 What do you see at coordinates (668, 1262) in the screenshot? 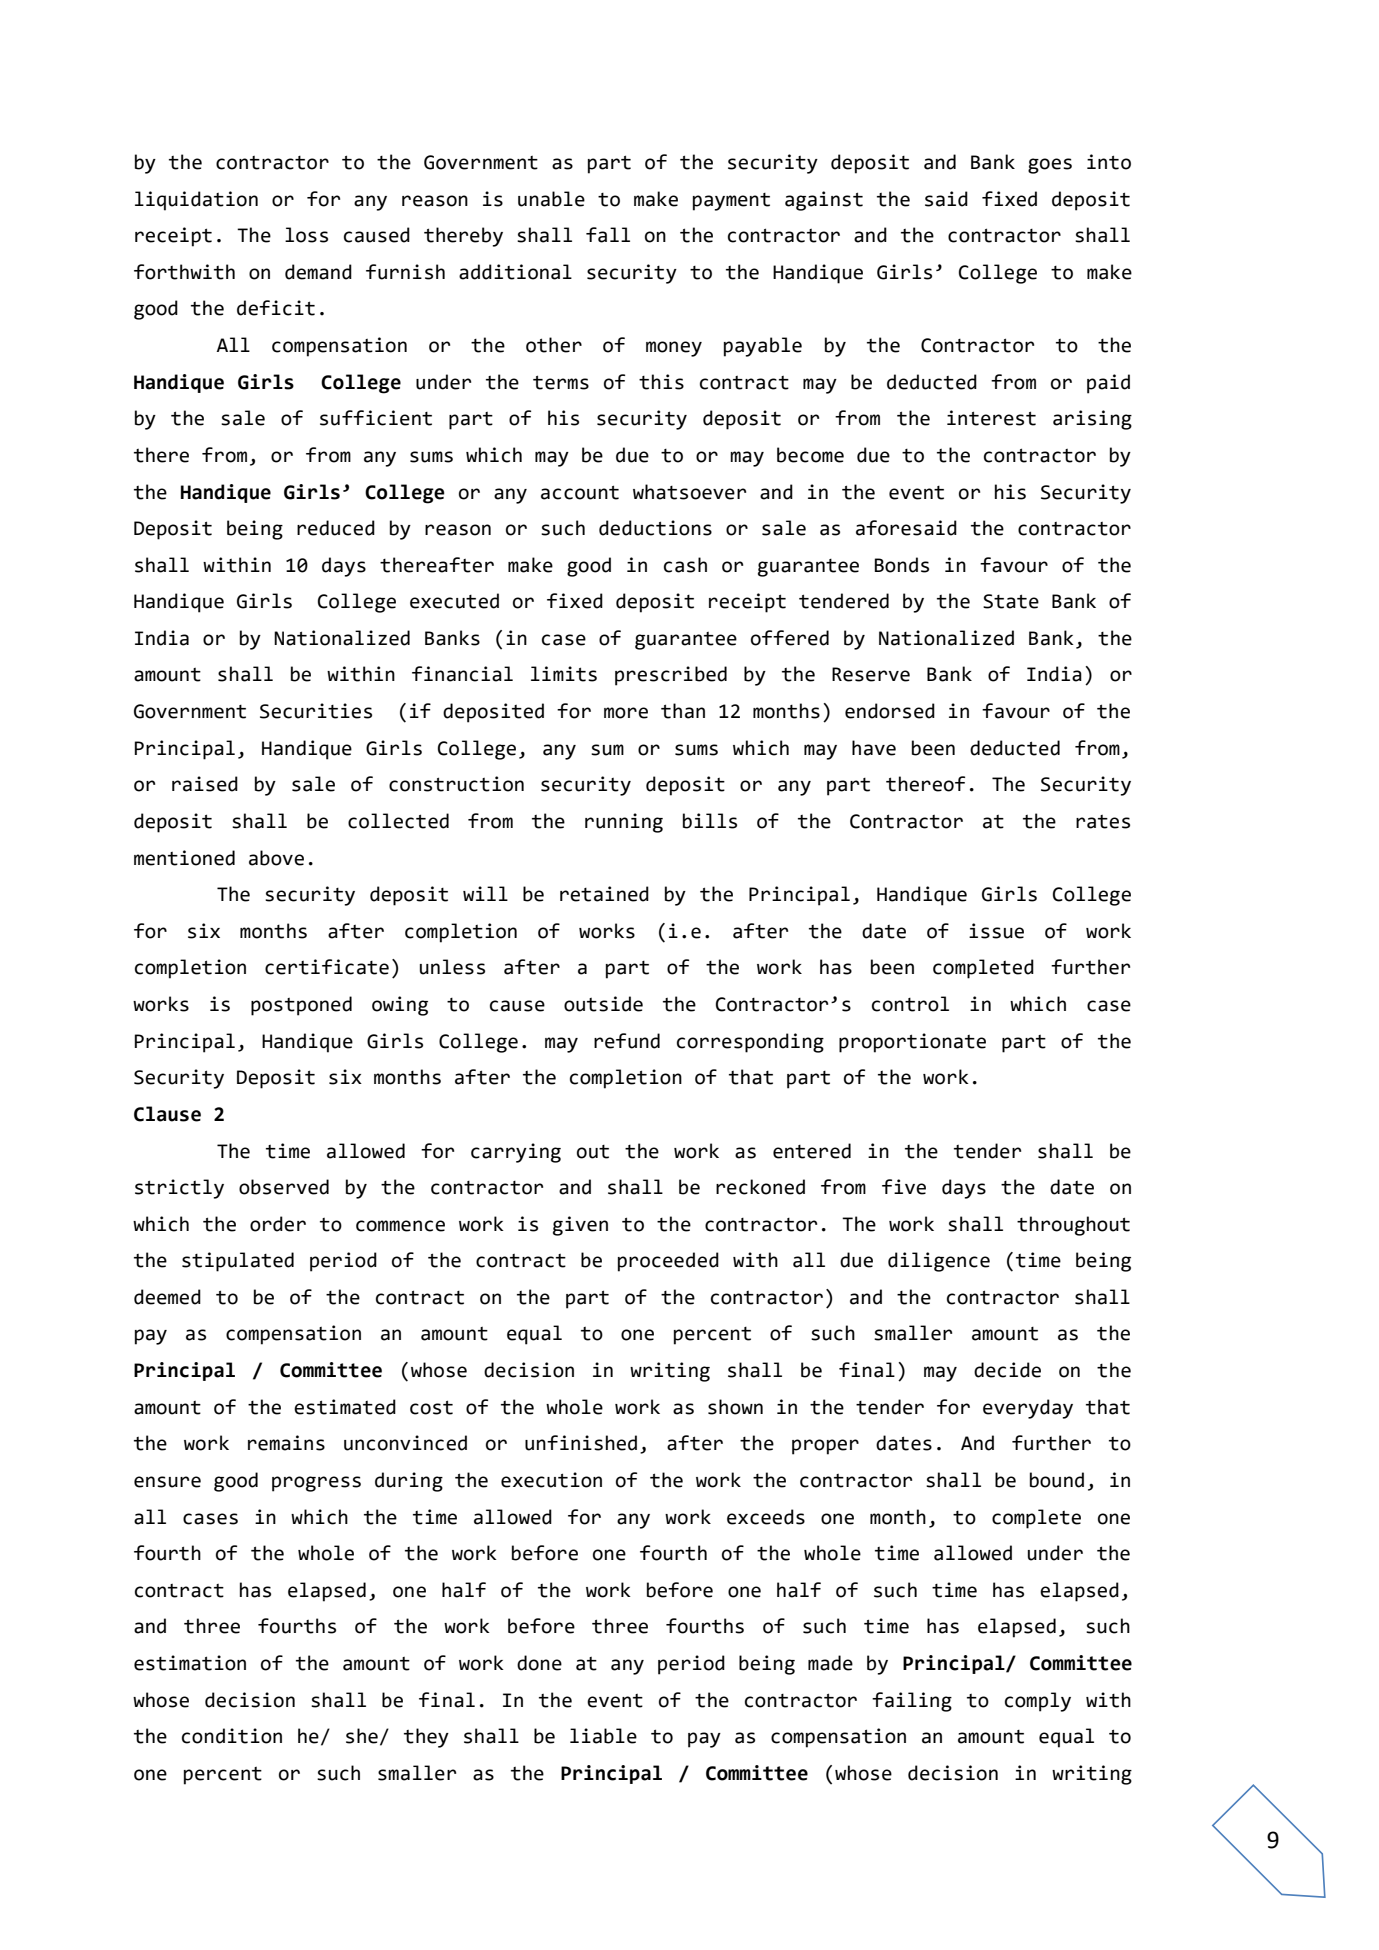
I see `proceeded` at bounding box center [668, 1262].
